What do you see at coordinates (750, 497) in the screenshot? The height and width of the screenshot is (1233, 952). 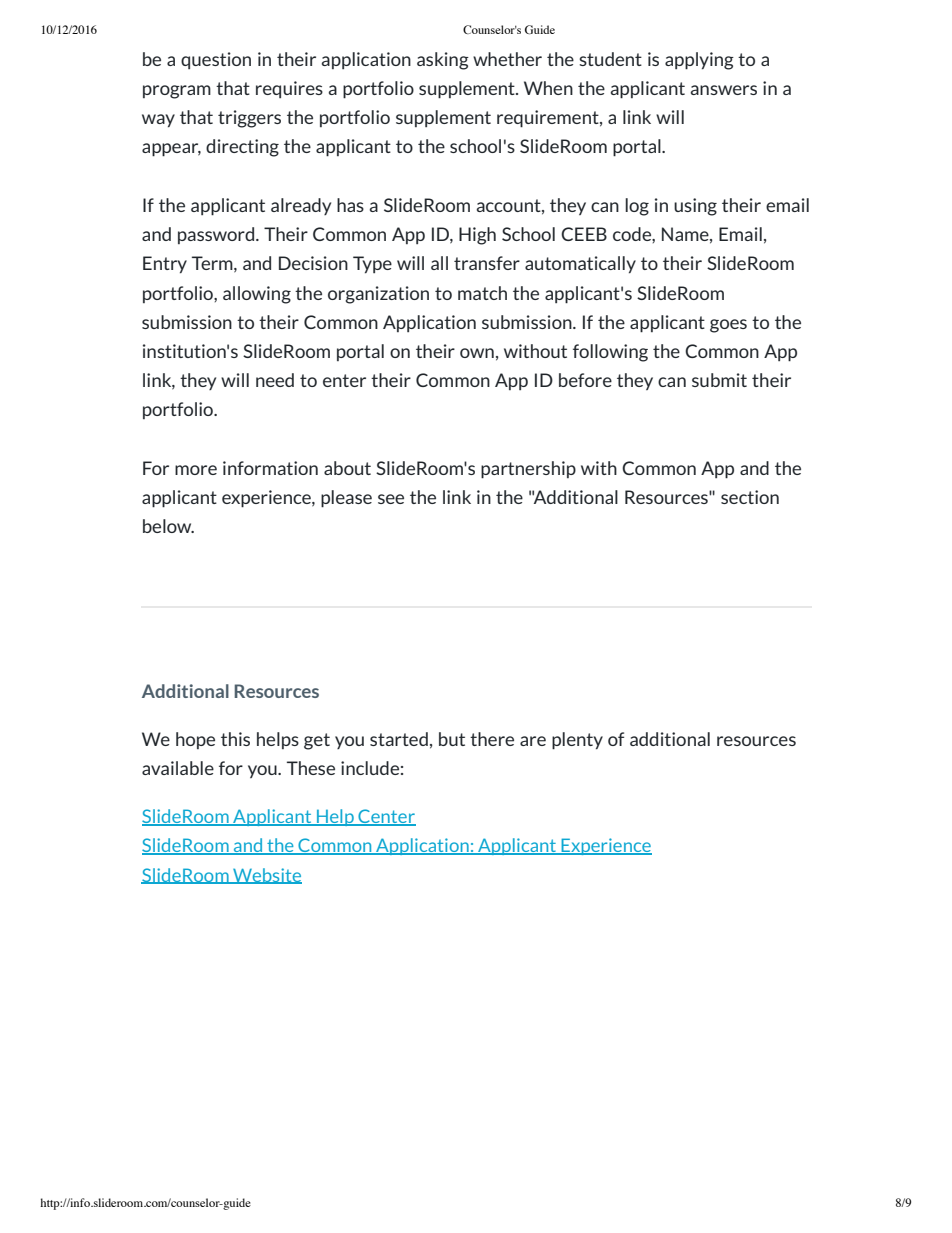 I see `section` at bounding box center [750, 497].
